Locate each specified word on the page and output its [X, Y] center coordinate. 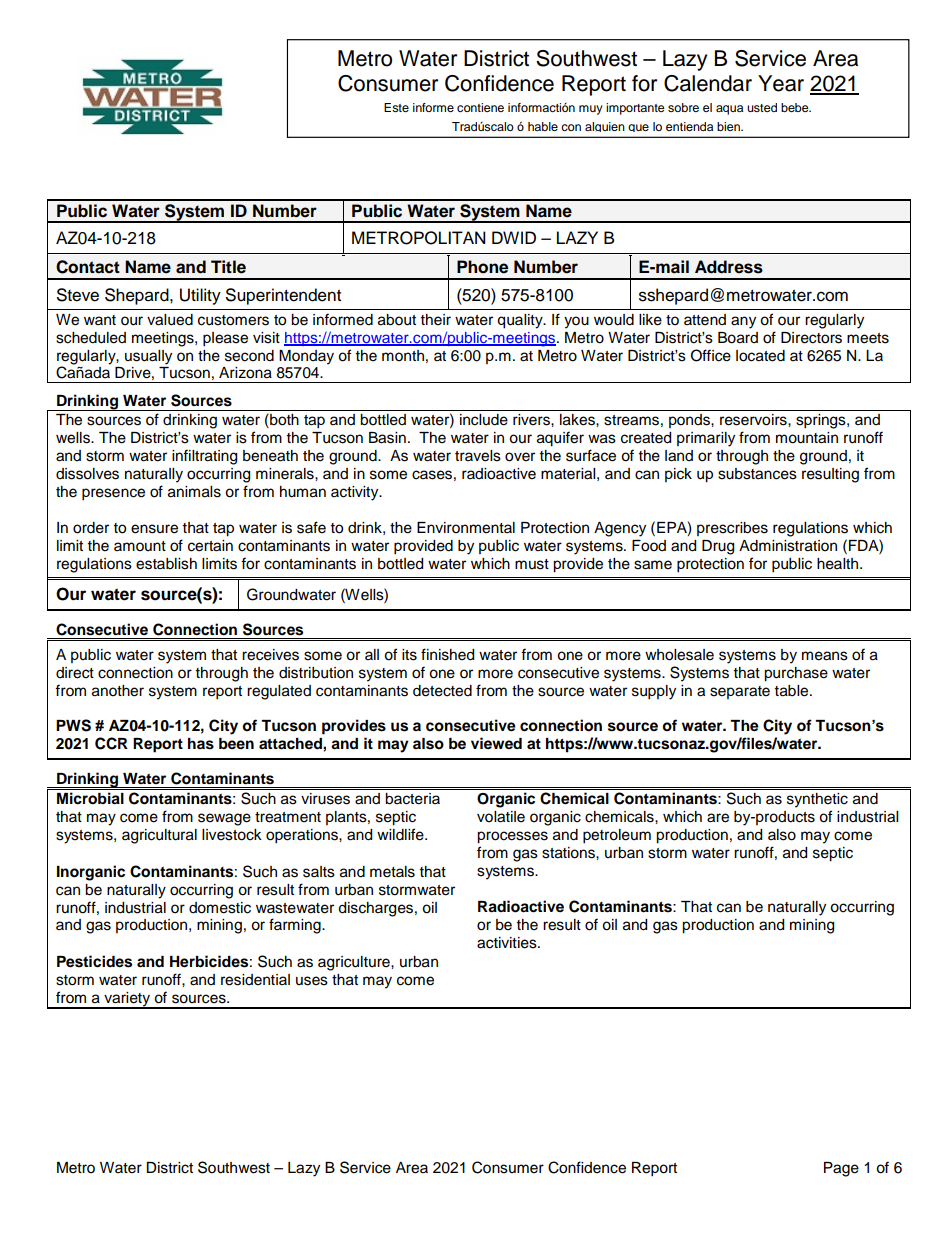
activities [508, 943]
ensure [154, 529]
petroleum [617, 836]
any [743, 322]
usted [762, 107]
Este [396, 107]
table [793, 691]
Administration [788, 546]
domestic [220, 908]
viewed [496, 743]
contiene [480, 107]
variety [127, 1000]
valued [170, 320]
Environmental [466, 528]
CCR [111, 743]
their [436, 320]
